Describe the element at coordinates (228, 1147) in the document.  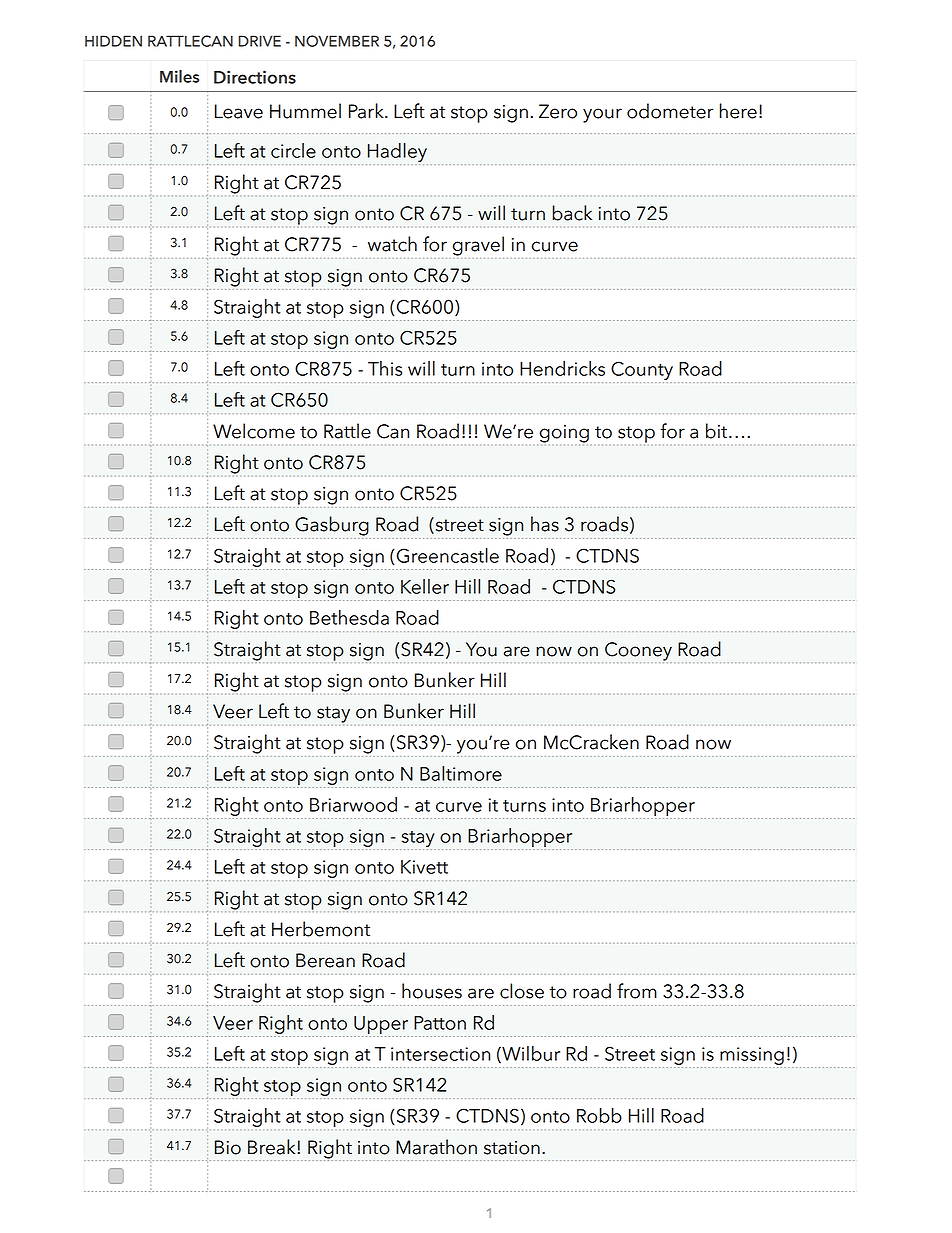
I see `Bio` at that location.
